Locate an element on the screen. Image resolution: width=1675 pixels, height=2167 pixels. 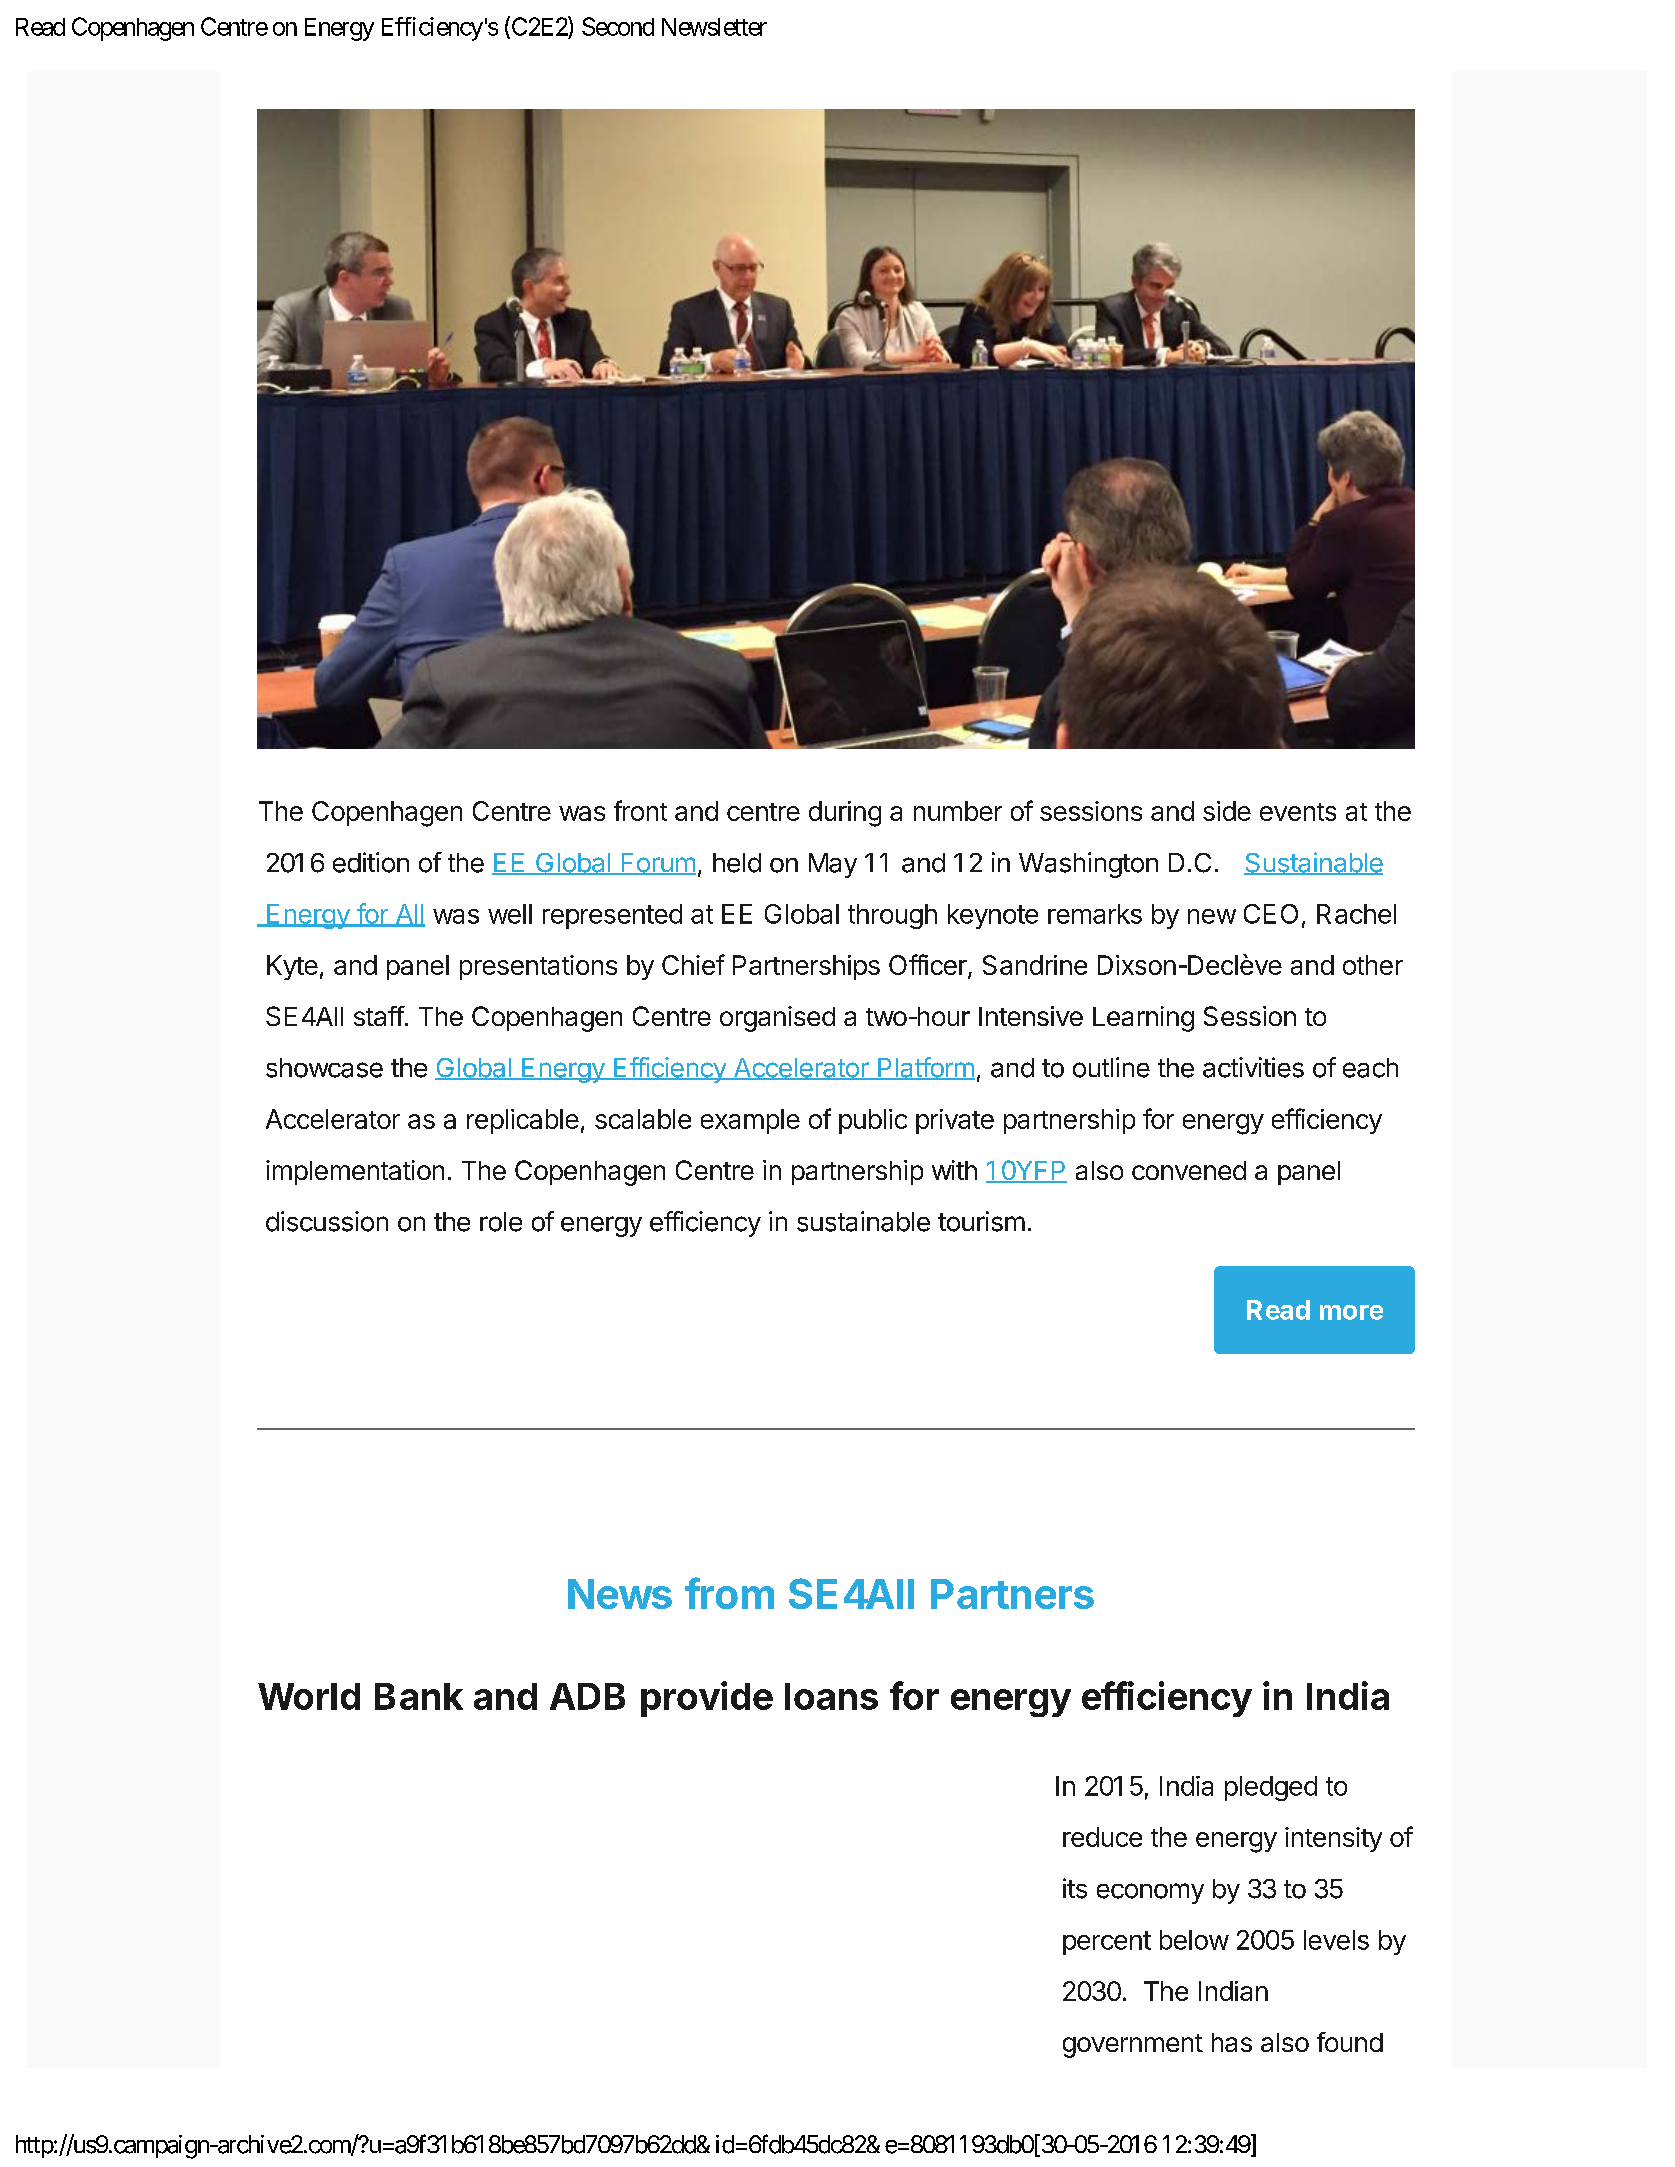
more is located at coordinates (1351, 1312).
